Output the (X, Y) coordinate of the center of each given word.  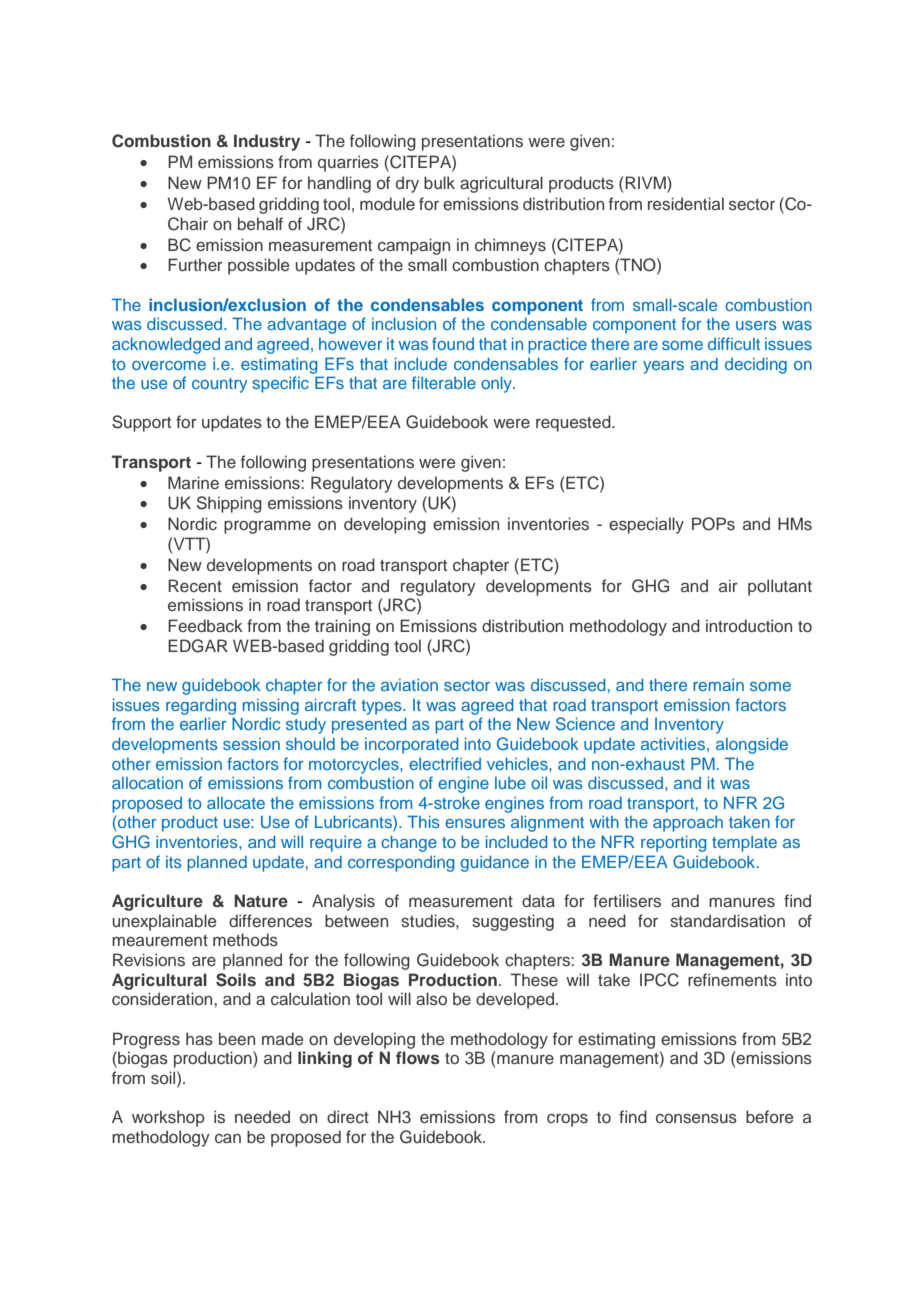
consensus (696, 1119)
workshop (168, 1118)
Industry (267, 142)
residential (686, 204)
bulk (439, 182)
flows (418, 1057)
